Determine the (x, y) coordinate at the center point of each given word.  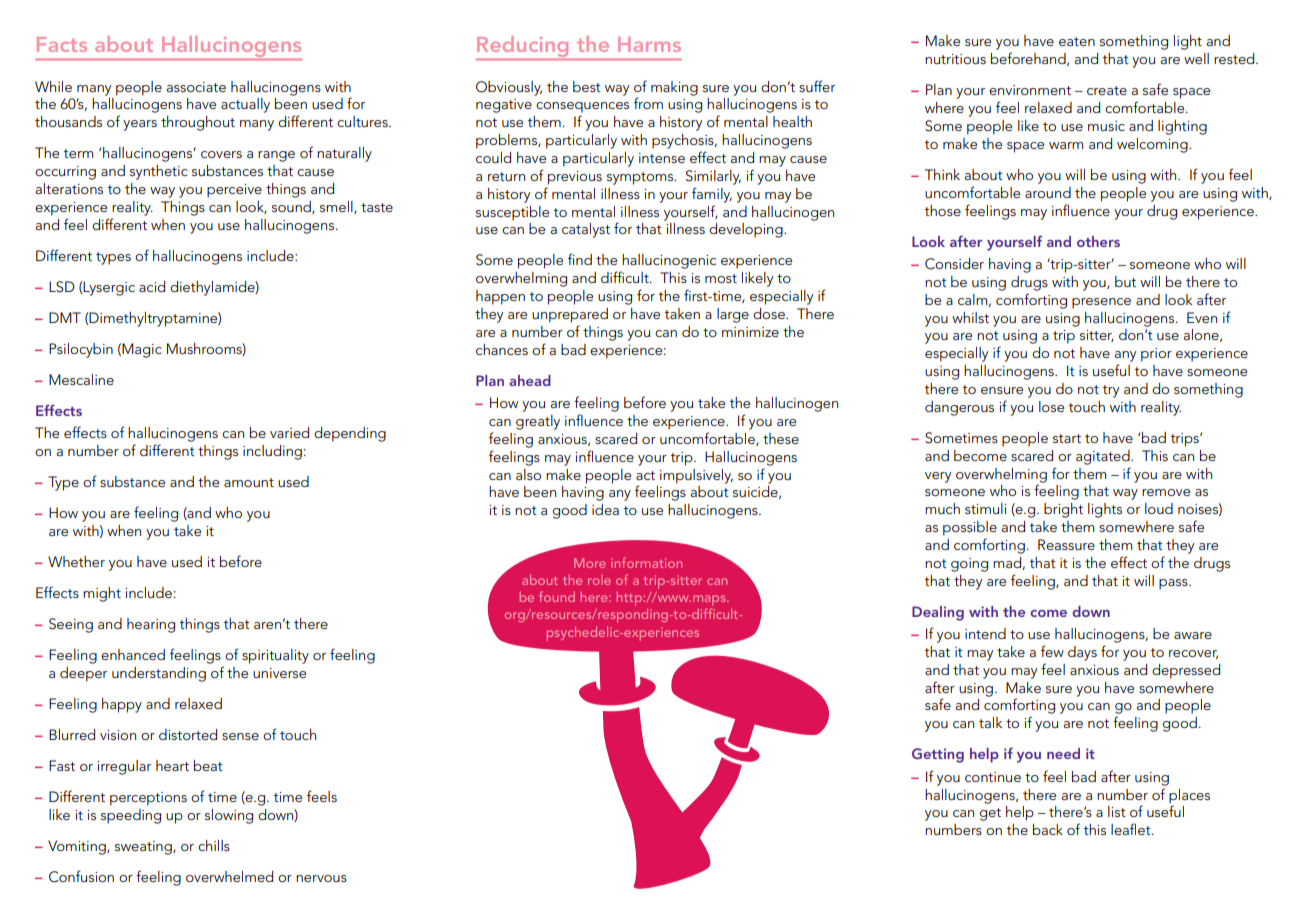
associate (196, 87)
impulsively (696, 476)
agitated (1104, 457)
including (272, 452)
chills (214, 845)
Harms (649, 44)
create (1107, 90)
